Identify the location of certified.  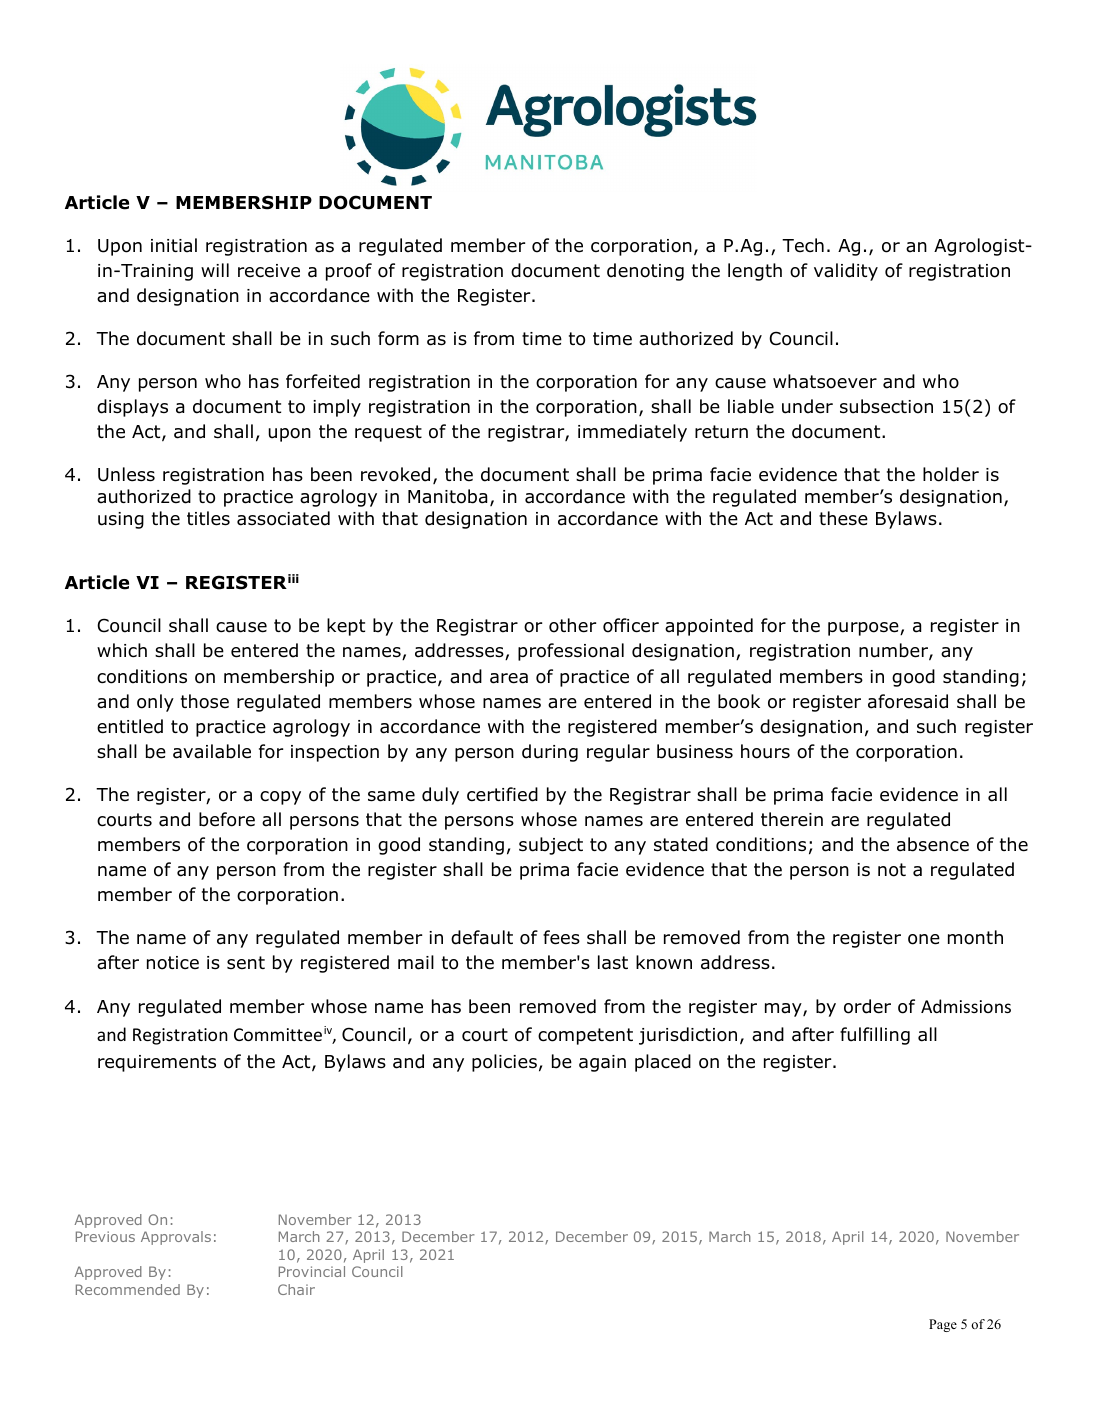
(502, 794).
